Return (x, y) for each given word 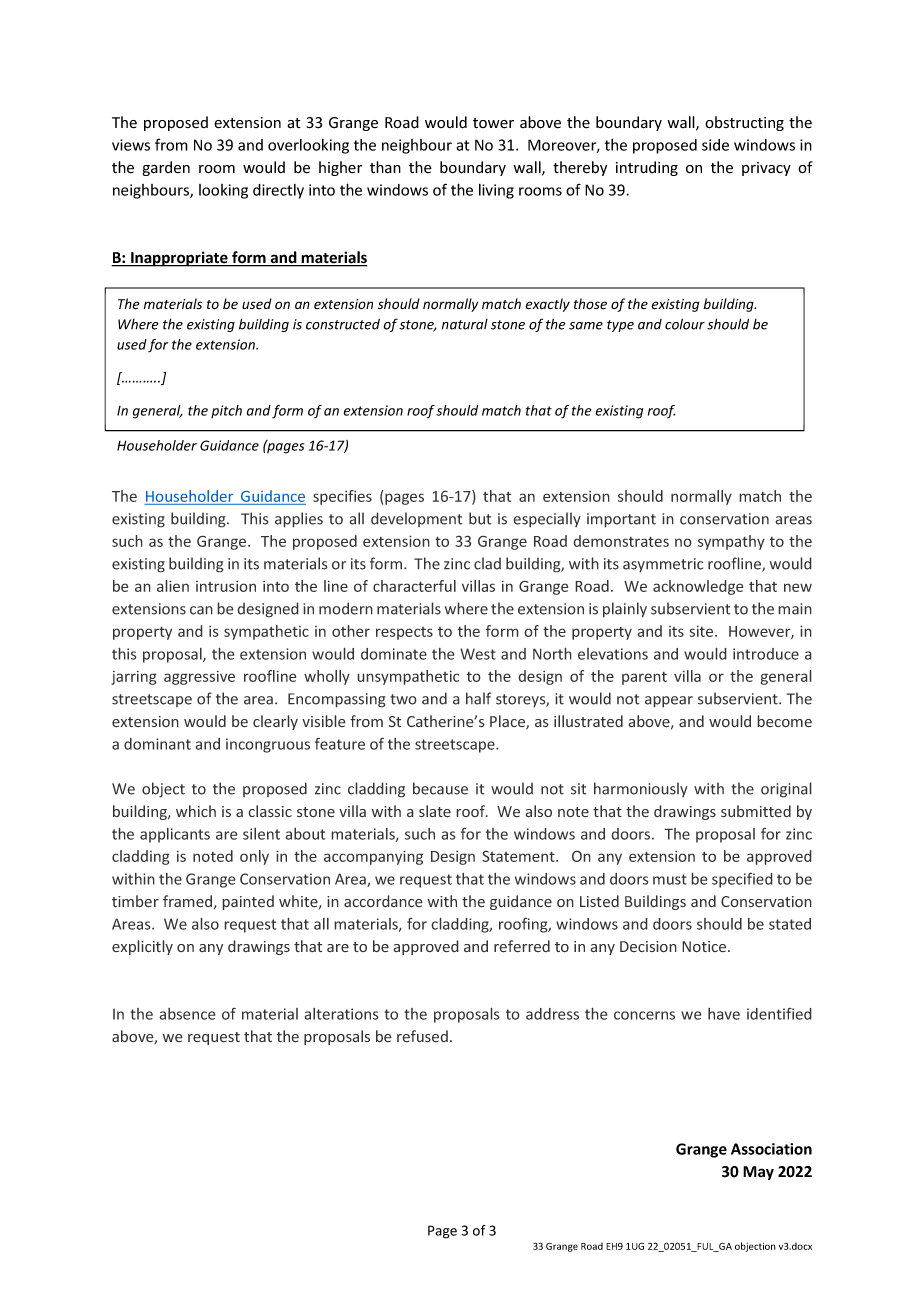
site (702, 631)
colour (685, 324)
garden (166, 168)
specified (742, 880)
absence (187, 1014)
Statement (519, 856)
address (552, 1014)
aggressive (199, 677)
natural (465, 324)
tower (493, 123)
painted (248, 902)
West (478, 654)
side (715, 145)
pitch (226, 411)
